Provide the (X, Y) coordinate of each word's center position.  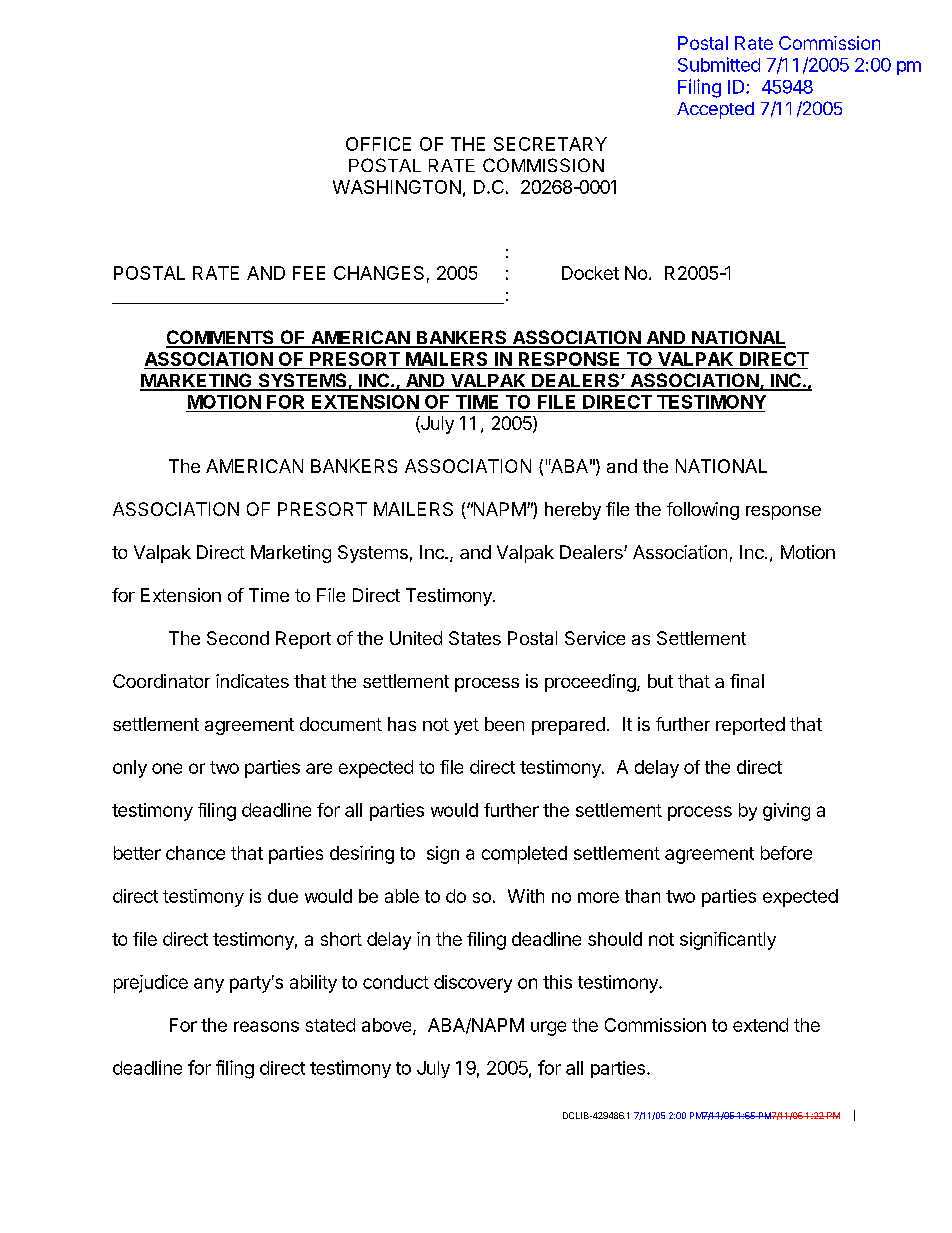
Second (238, 638)
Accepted (715, 110)
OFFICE (378, 144)
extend (760, 1025)
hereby (573, 511)
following (703, 511)
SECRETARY (550, 144)
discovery (473, 984)
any (209, 985)
